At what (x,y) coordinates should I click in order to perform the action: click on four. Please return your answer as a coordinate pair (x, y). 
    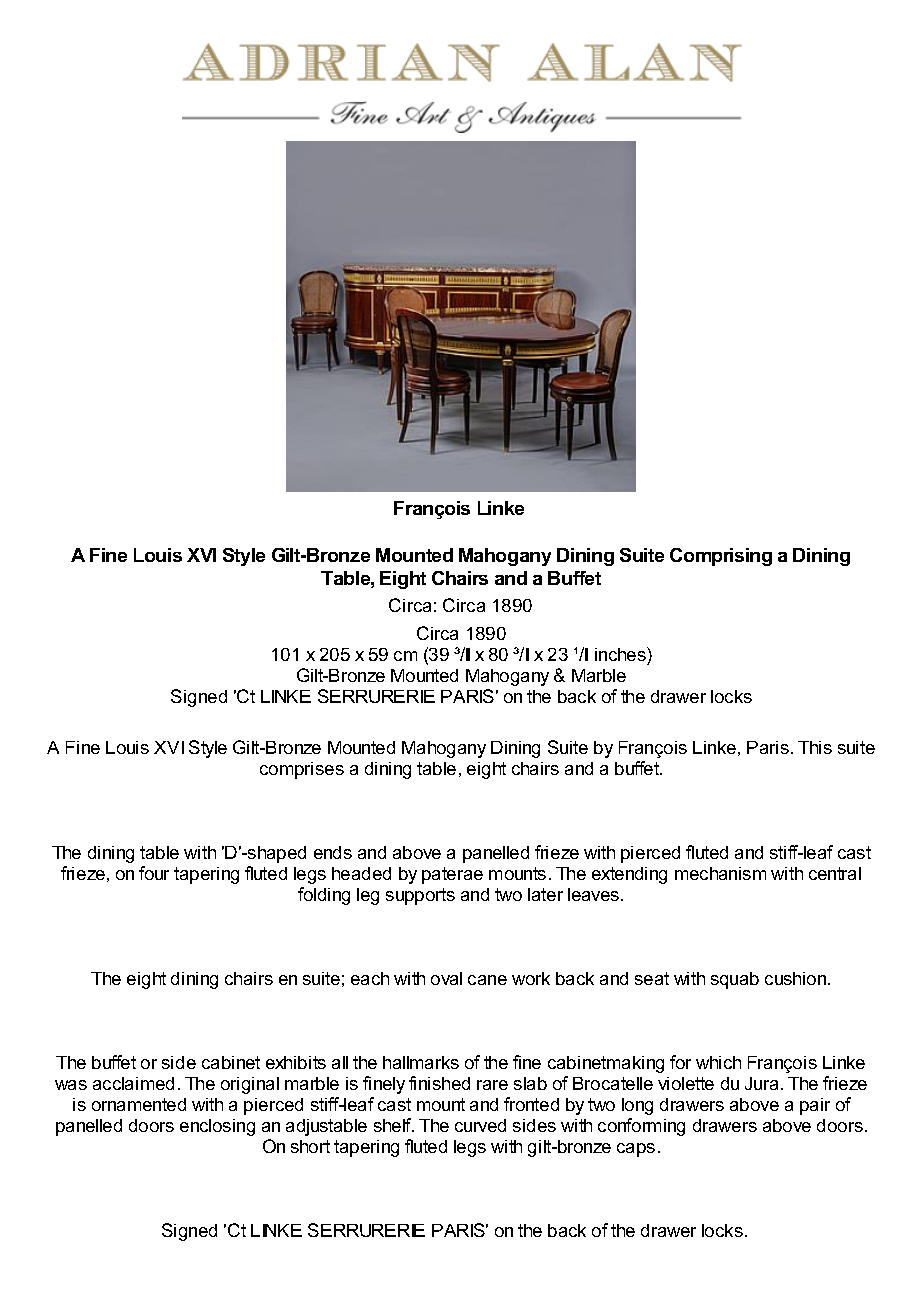
    Looking at the image, I should click on (154, 873).
